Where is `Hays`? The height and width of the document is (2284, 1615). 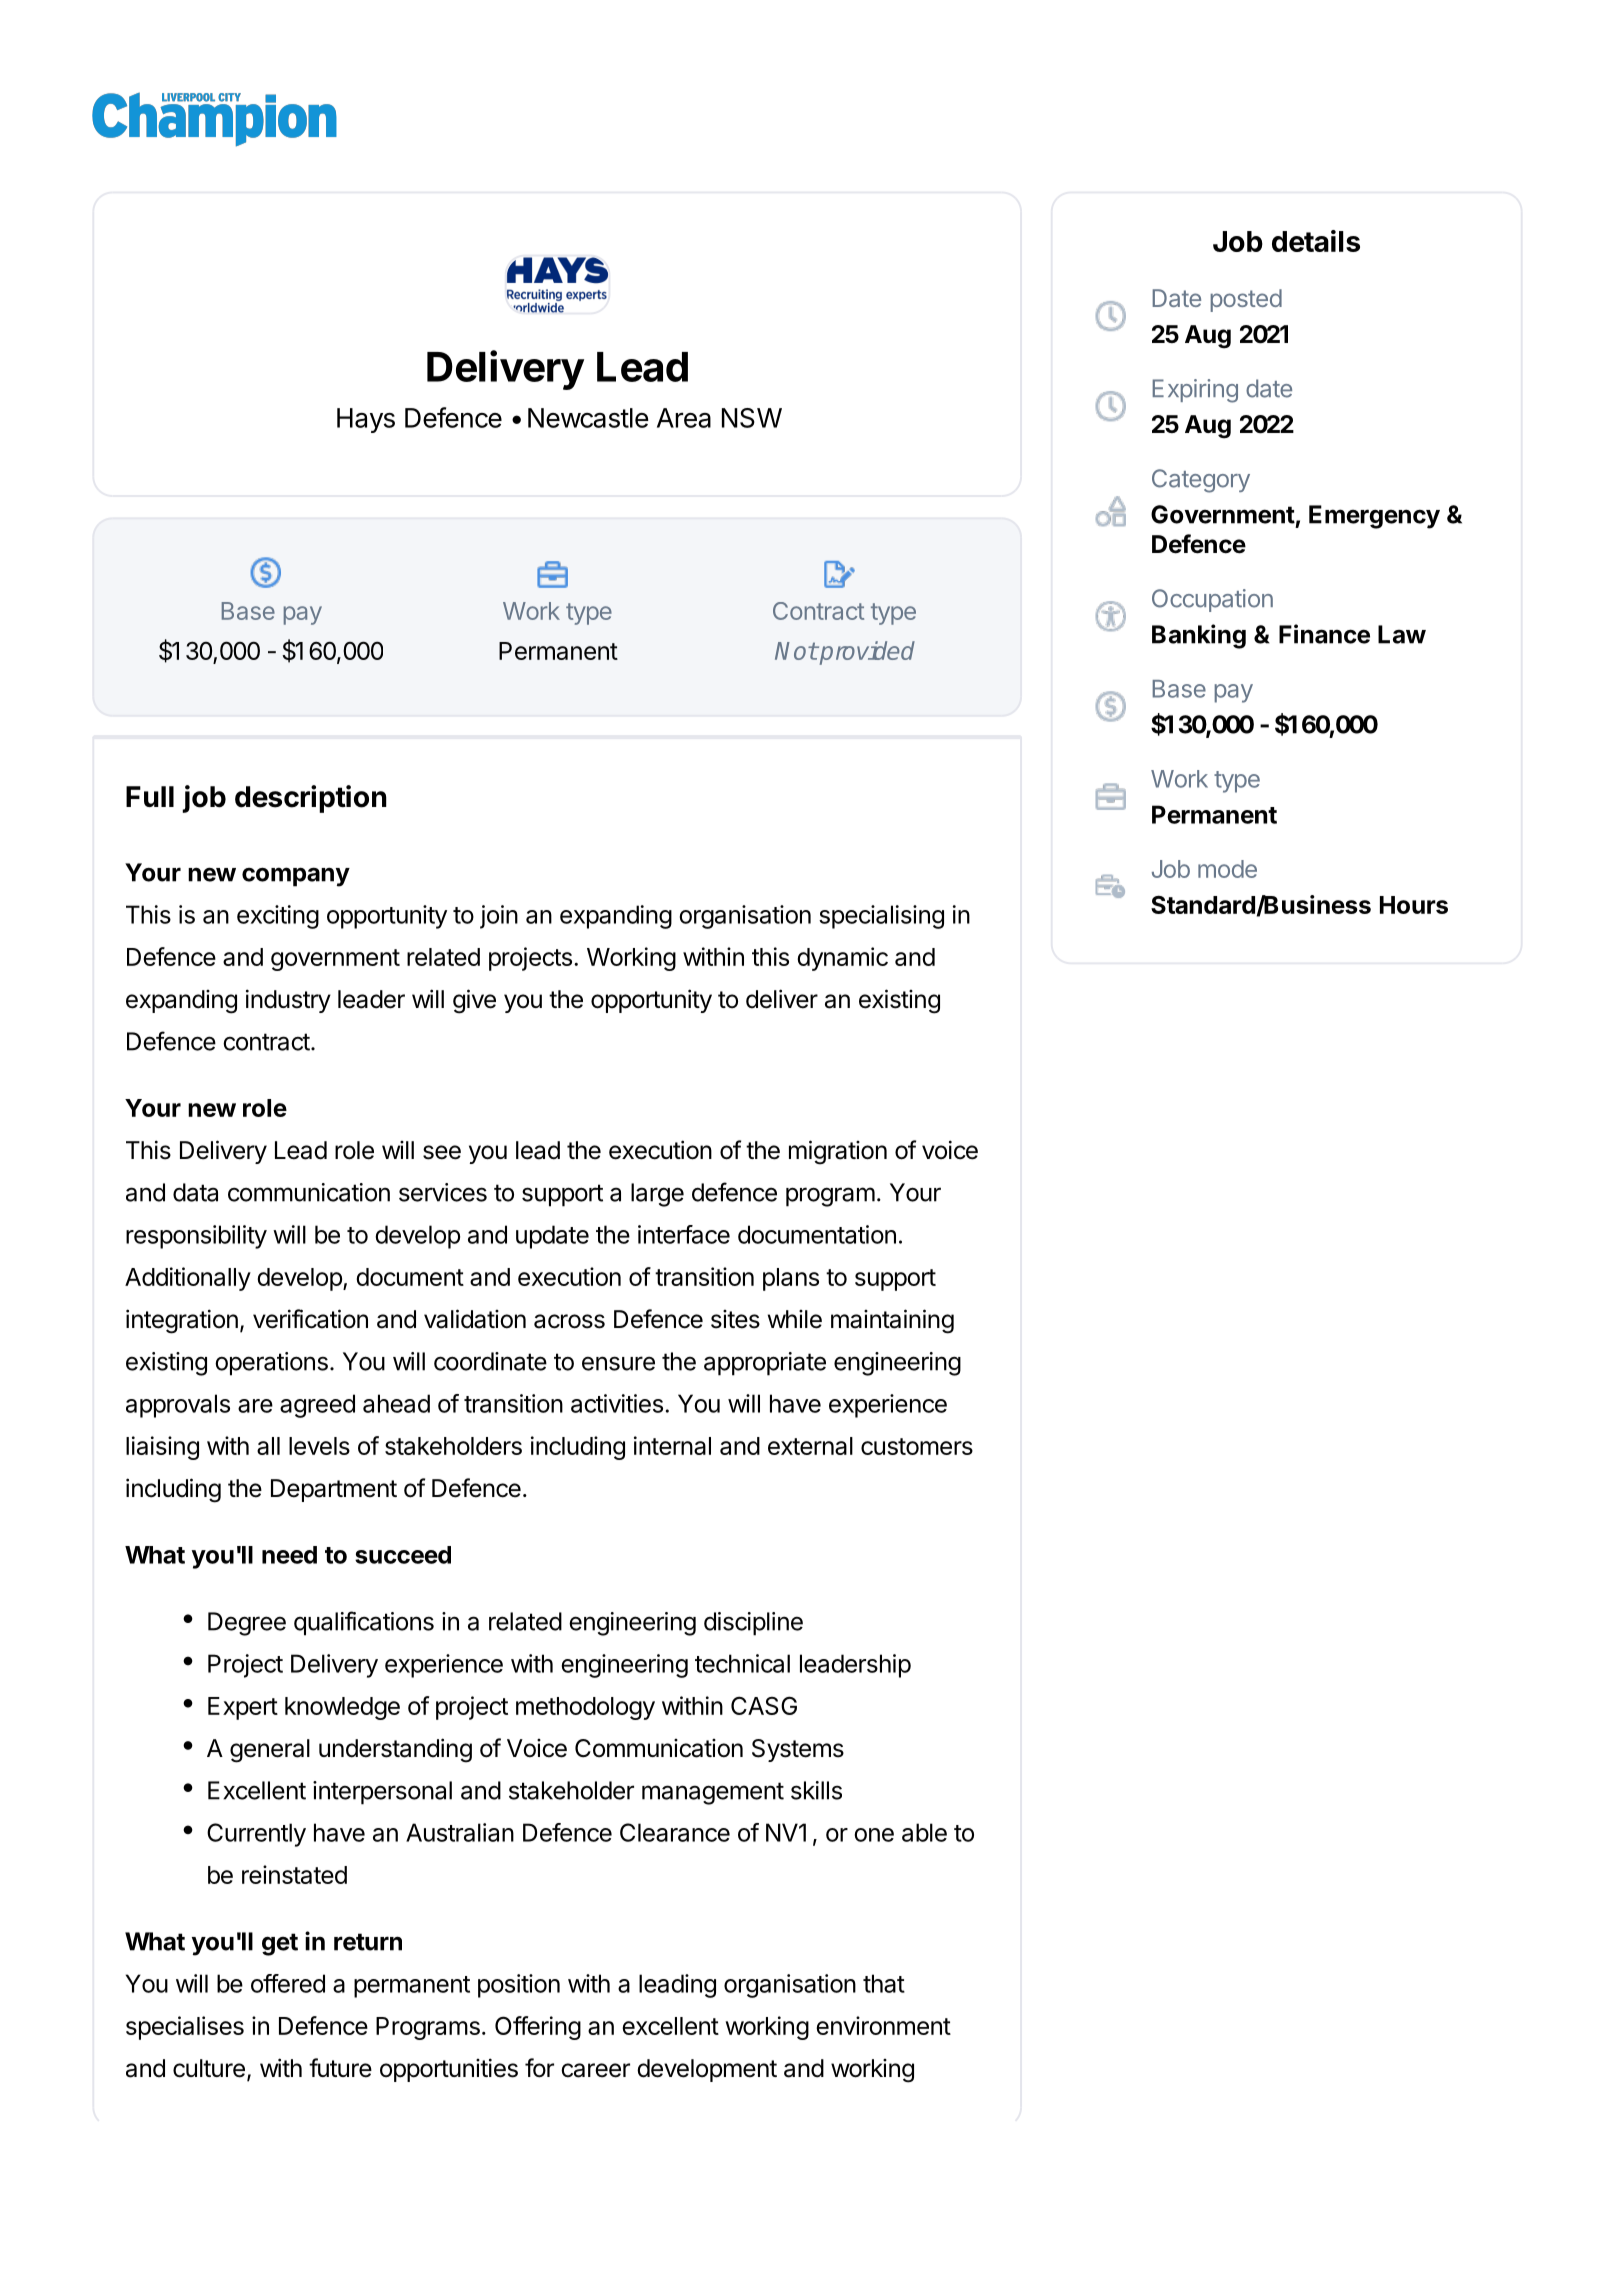
Hays is located at coordinates (366, 420).
